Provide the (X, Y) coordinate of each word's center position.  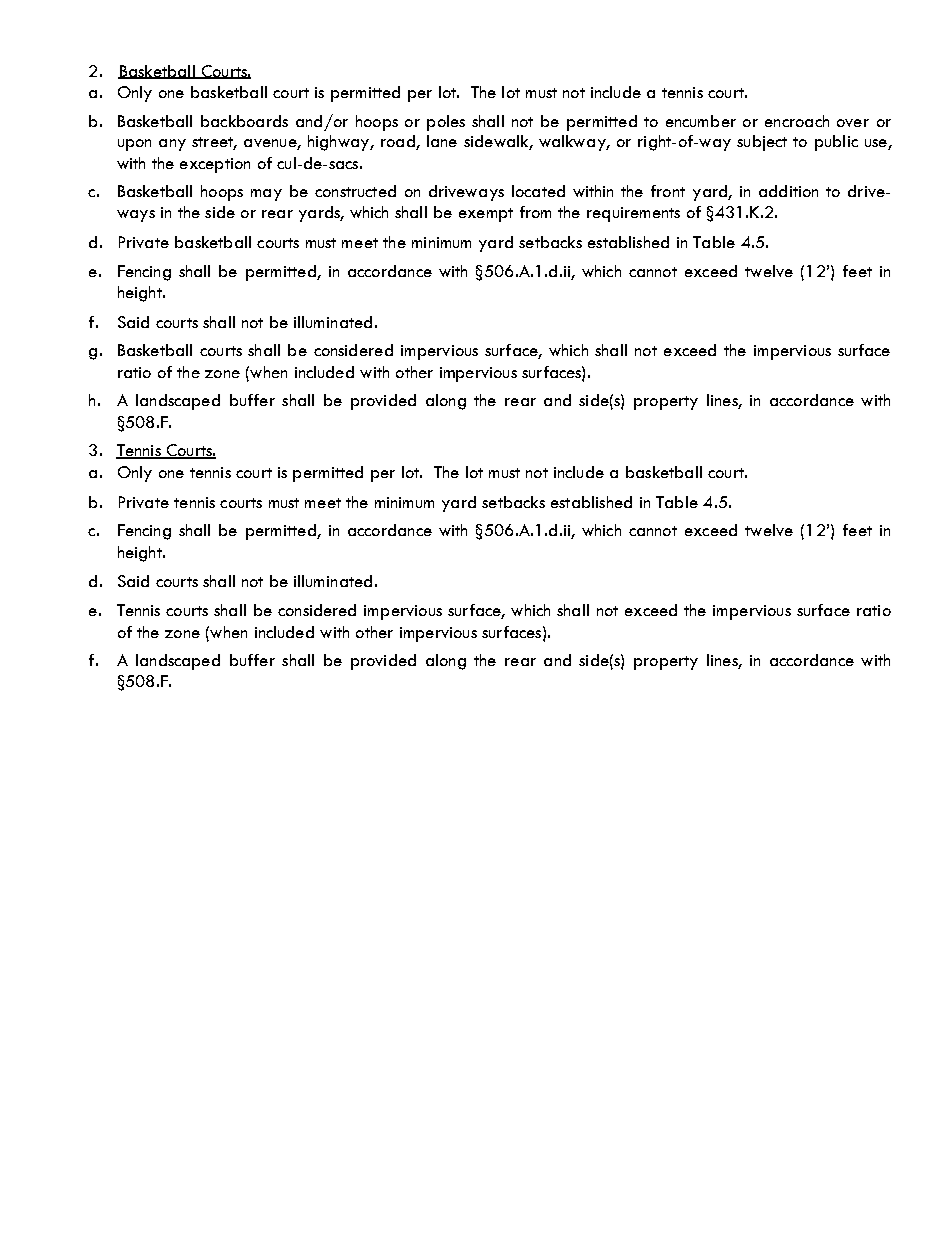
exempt (486, 215)
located (538, 191)
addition (788, 191)
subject (762, 143)
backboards (244, 121)
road (399, 142)
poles (446, 123)
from (535, 212)
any (172, 145)
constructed (355, 191)
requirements (633, 214)
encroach (797, 121)
